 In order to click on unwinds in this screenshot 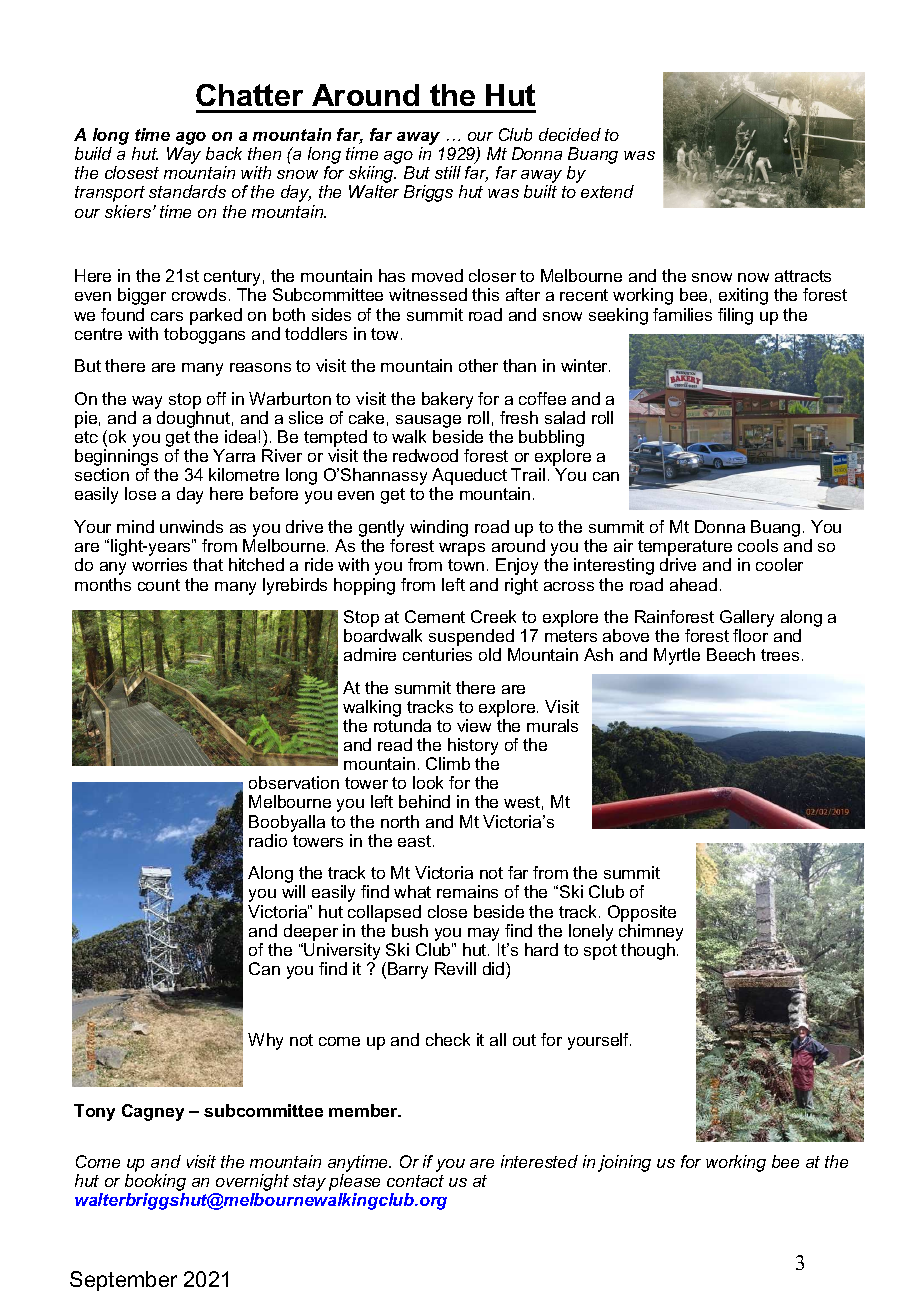, I will do `click(191, 526)`.
